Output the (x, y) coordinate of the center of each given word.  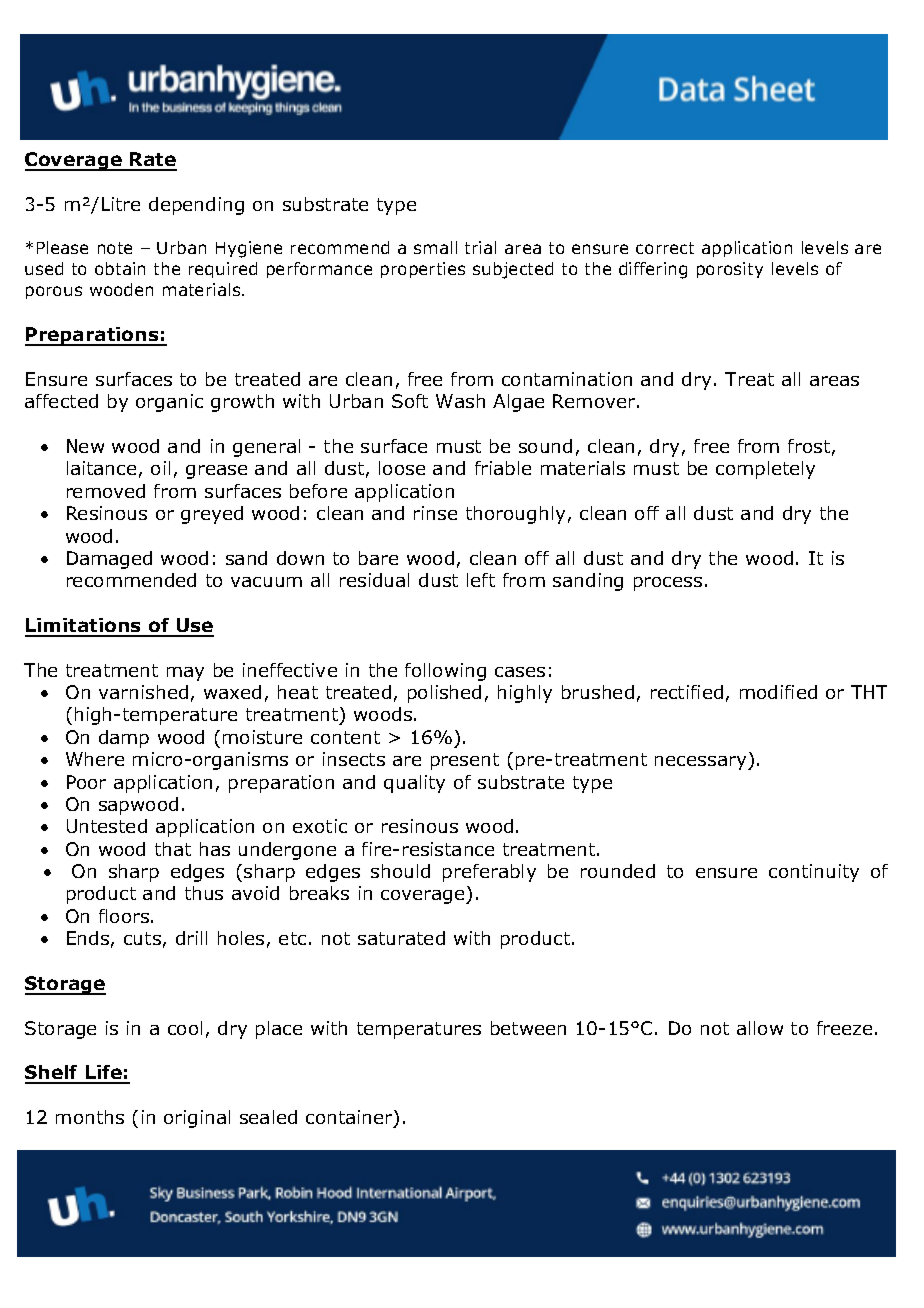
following (445, 672)
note (115, 248)
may (185, 674)
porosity (730, 270)
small (435, 247)
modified (778, 692)
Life (103, 1074)
